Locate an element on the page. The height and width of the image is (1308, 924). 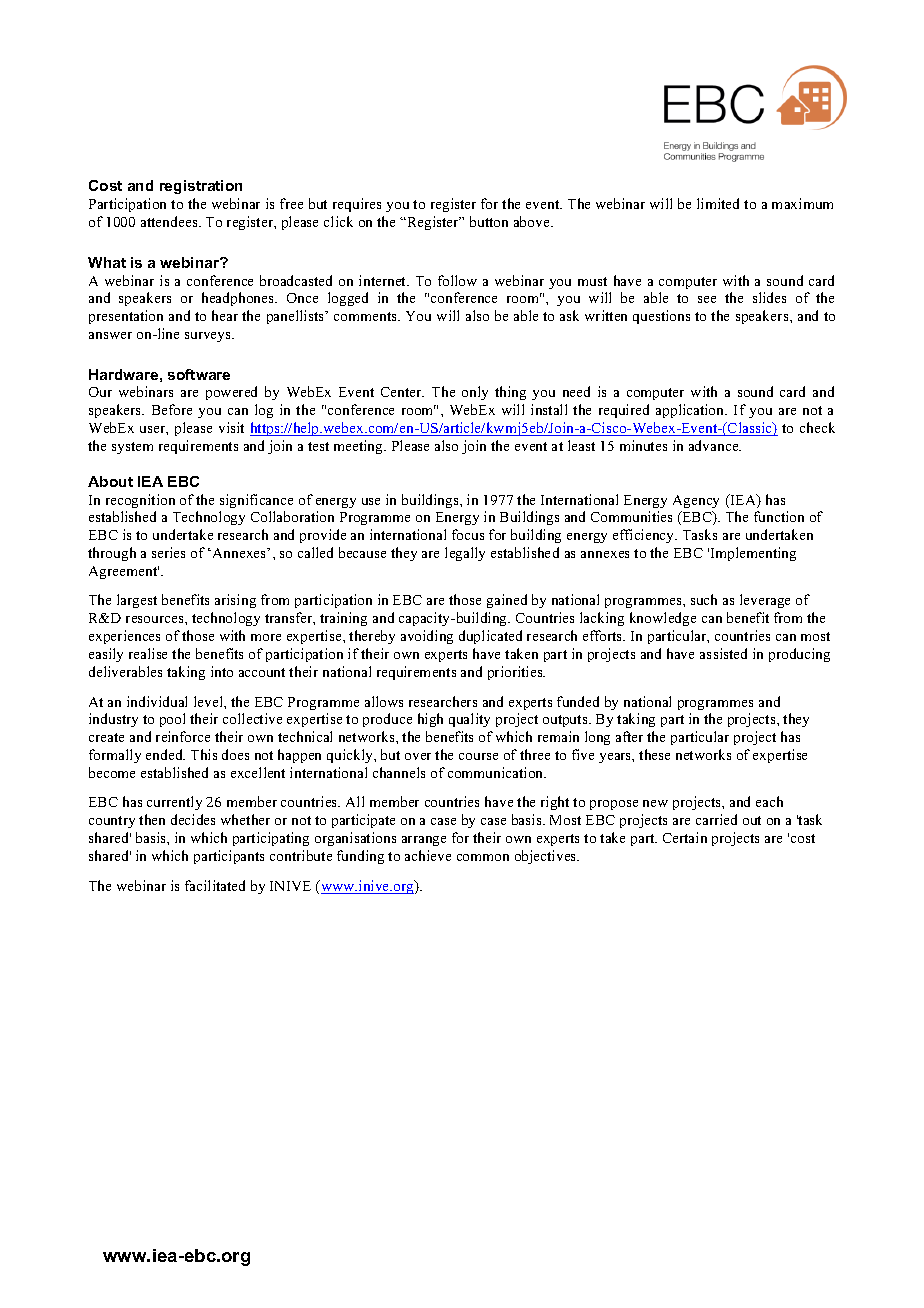
facilitated is located at coordinates (215, 885).
